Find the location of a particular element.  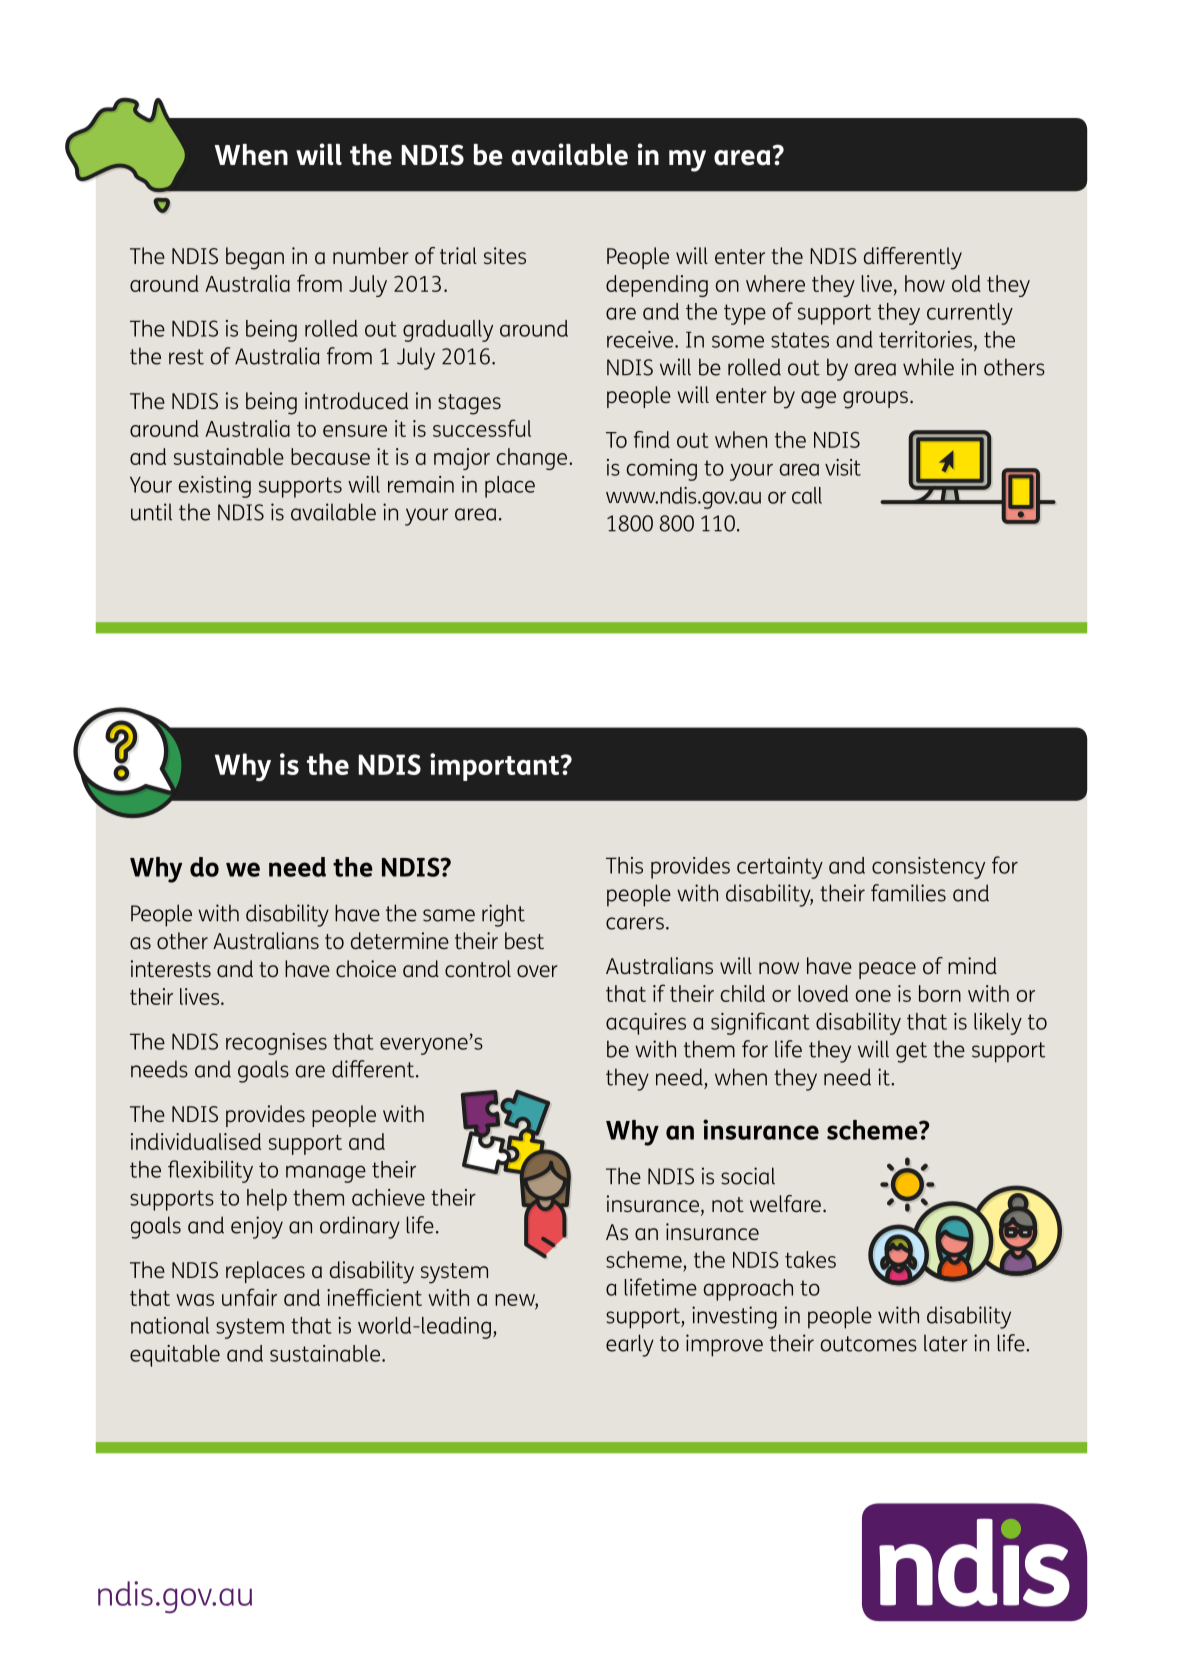

This is located at coordinates (624, 865).
